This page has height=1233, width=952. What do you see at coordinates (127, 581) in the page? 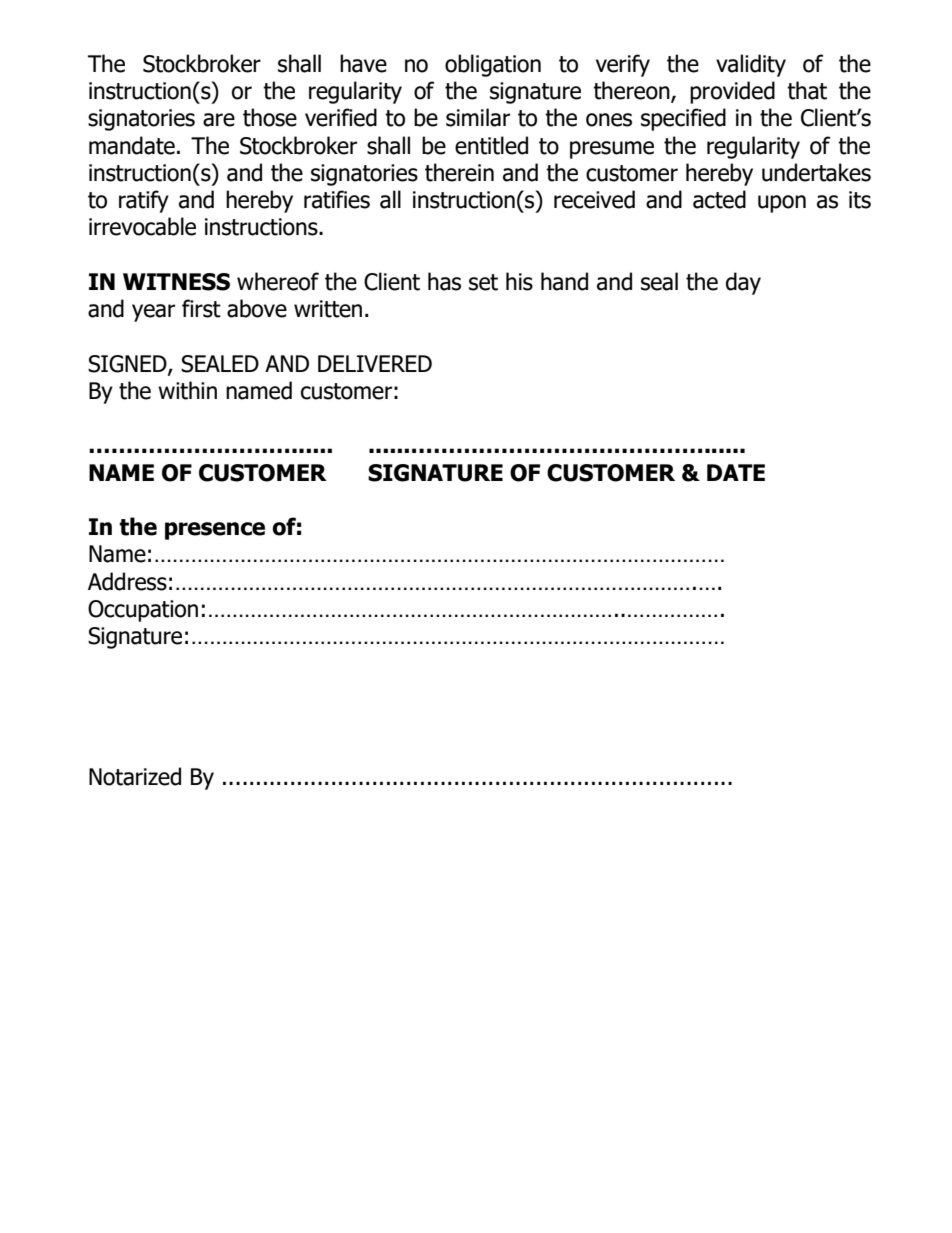
I see `Address` at bounding box center [127, 581].
